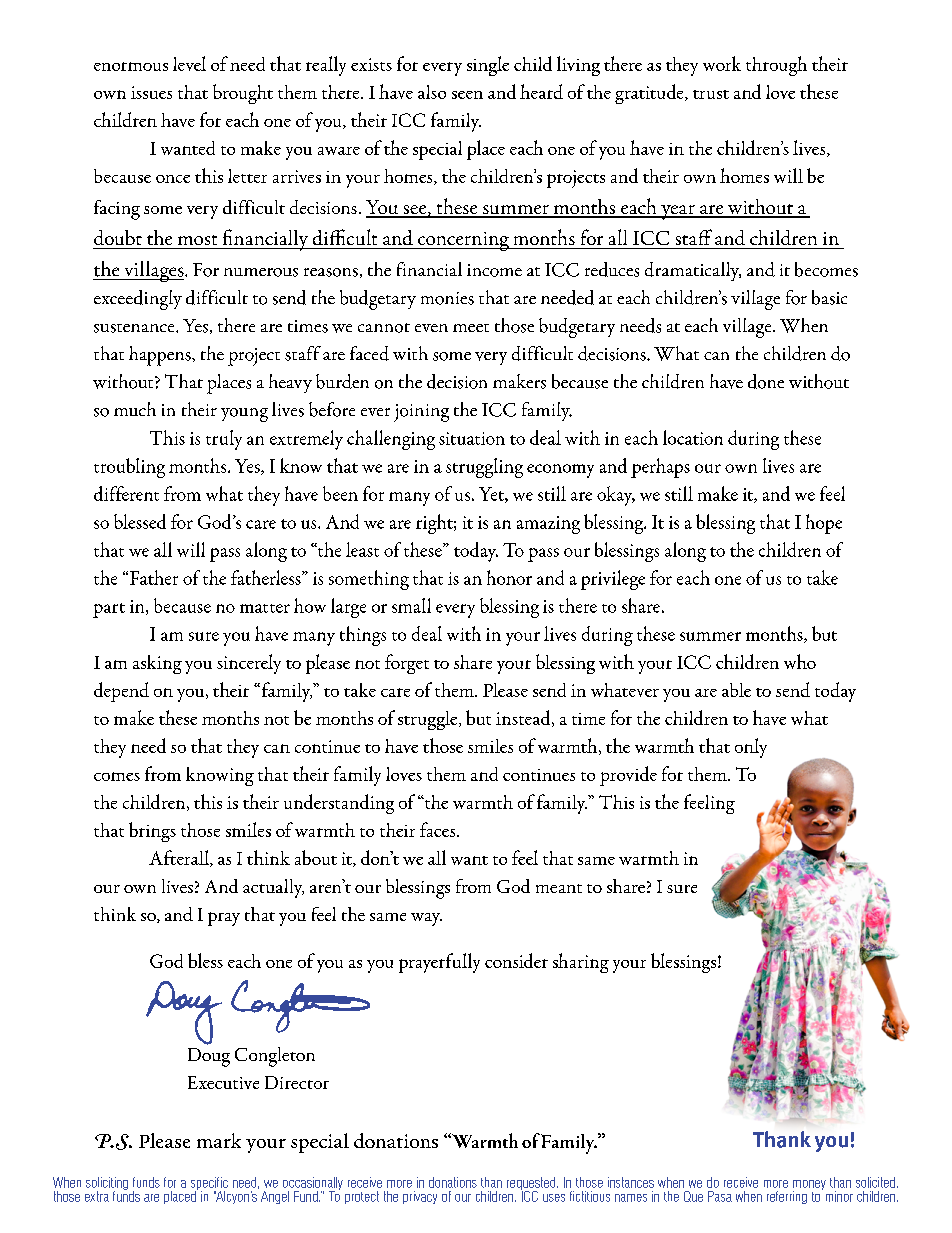 The width and height of the page is (952, 1233). Describe the element at coordinates (151, 92) in the page. I see `issues` at that location.
